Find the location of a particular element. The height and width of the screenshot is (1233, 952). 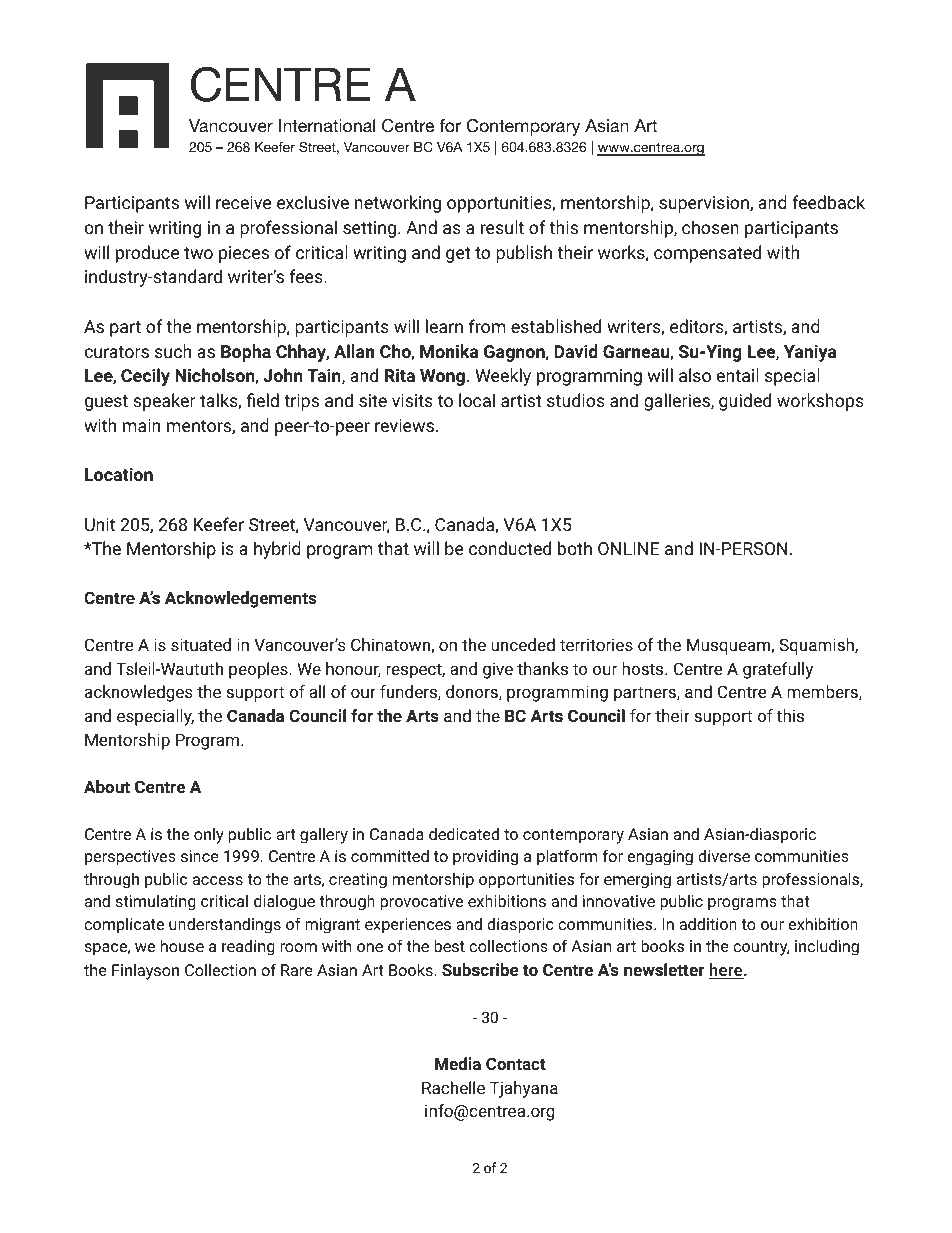

supervision is located at coordinates (705, 204).
